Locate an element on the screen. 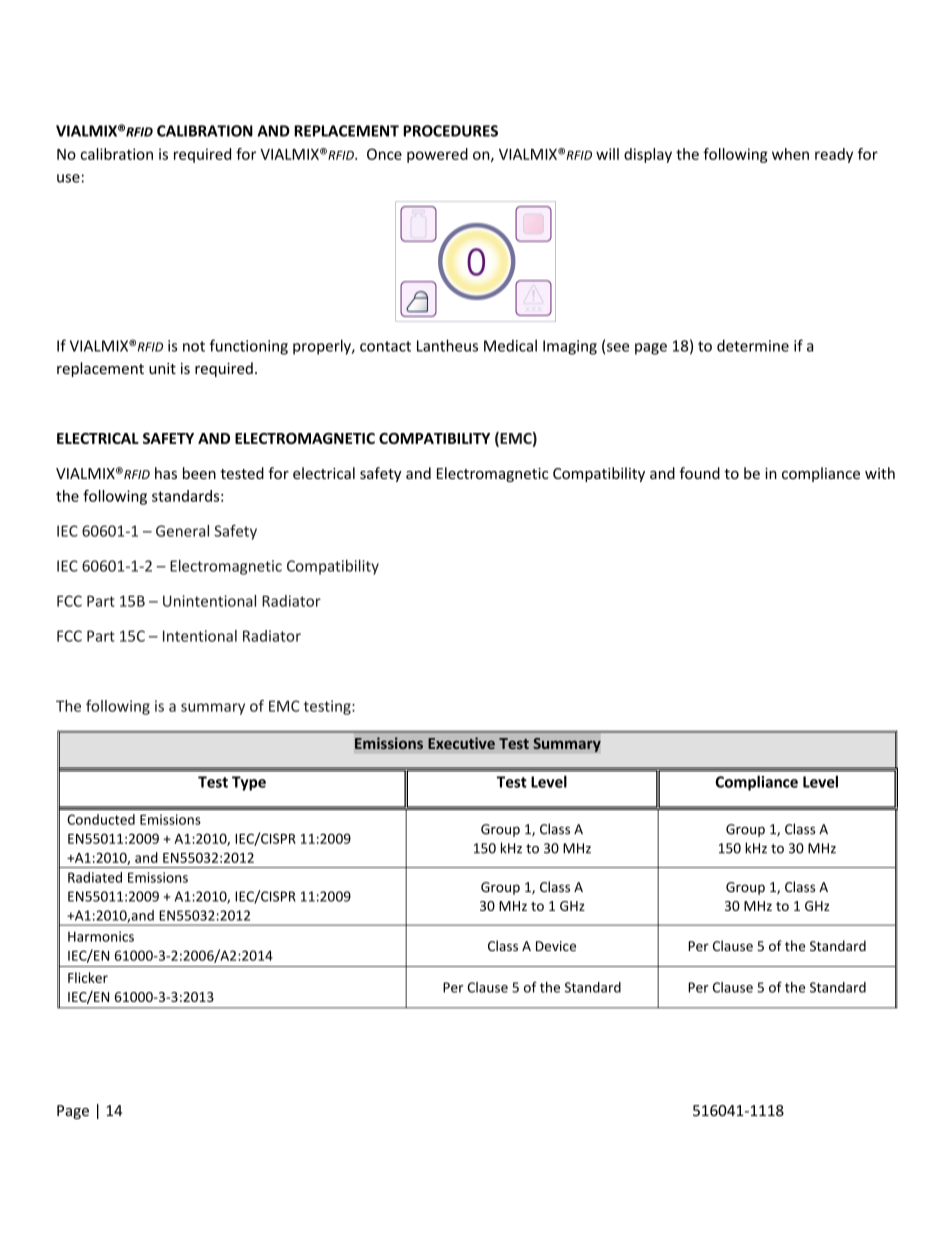 This screenshot has height=1233, width=952. when is located at coordinates (790, 154).
